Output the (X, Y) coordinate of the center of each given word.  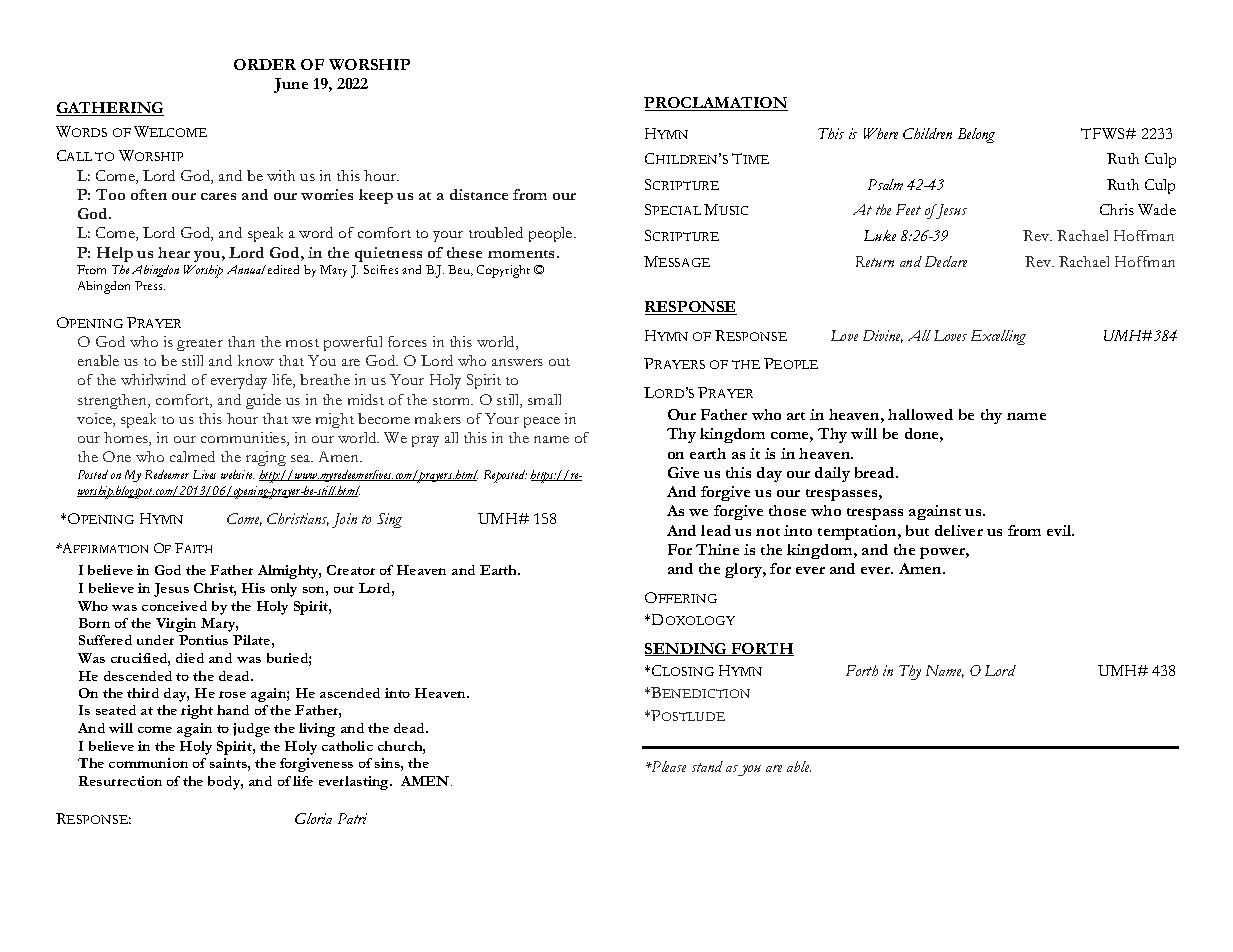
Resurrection (120, 781)
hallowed (920, 414)
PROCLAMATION (716, 104)
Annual (246, 269)
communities (244, 439)
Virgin (176, 625)
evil (1060, 530)
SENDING (687, 649)
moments (523, 254)
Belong (976, 135)
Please (668, 766)
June (291, 85)
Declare (946, 261)
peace (542, 422)
